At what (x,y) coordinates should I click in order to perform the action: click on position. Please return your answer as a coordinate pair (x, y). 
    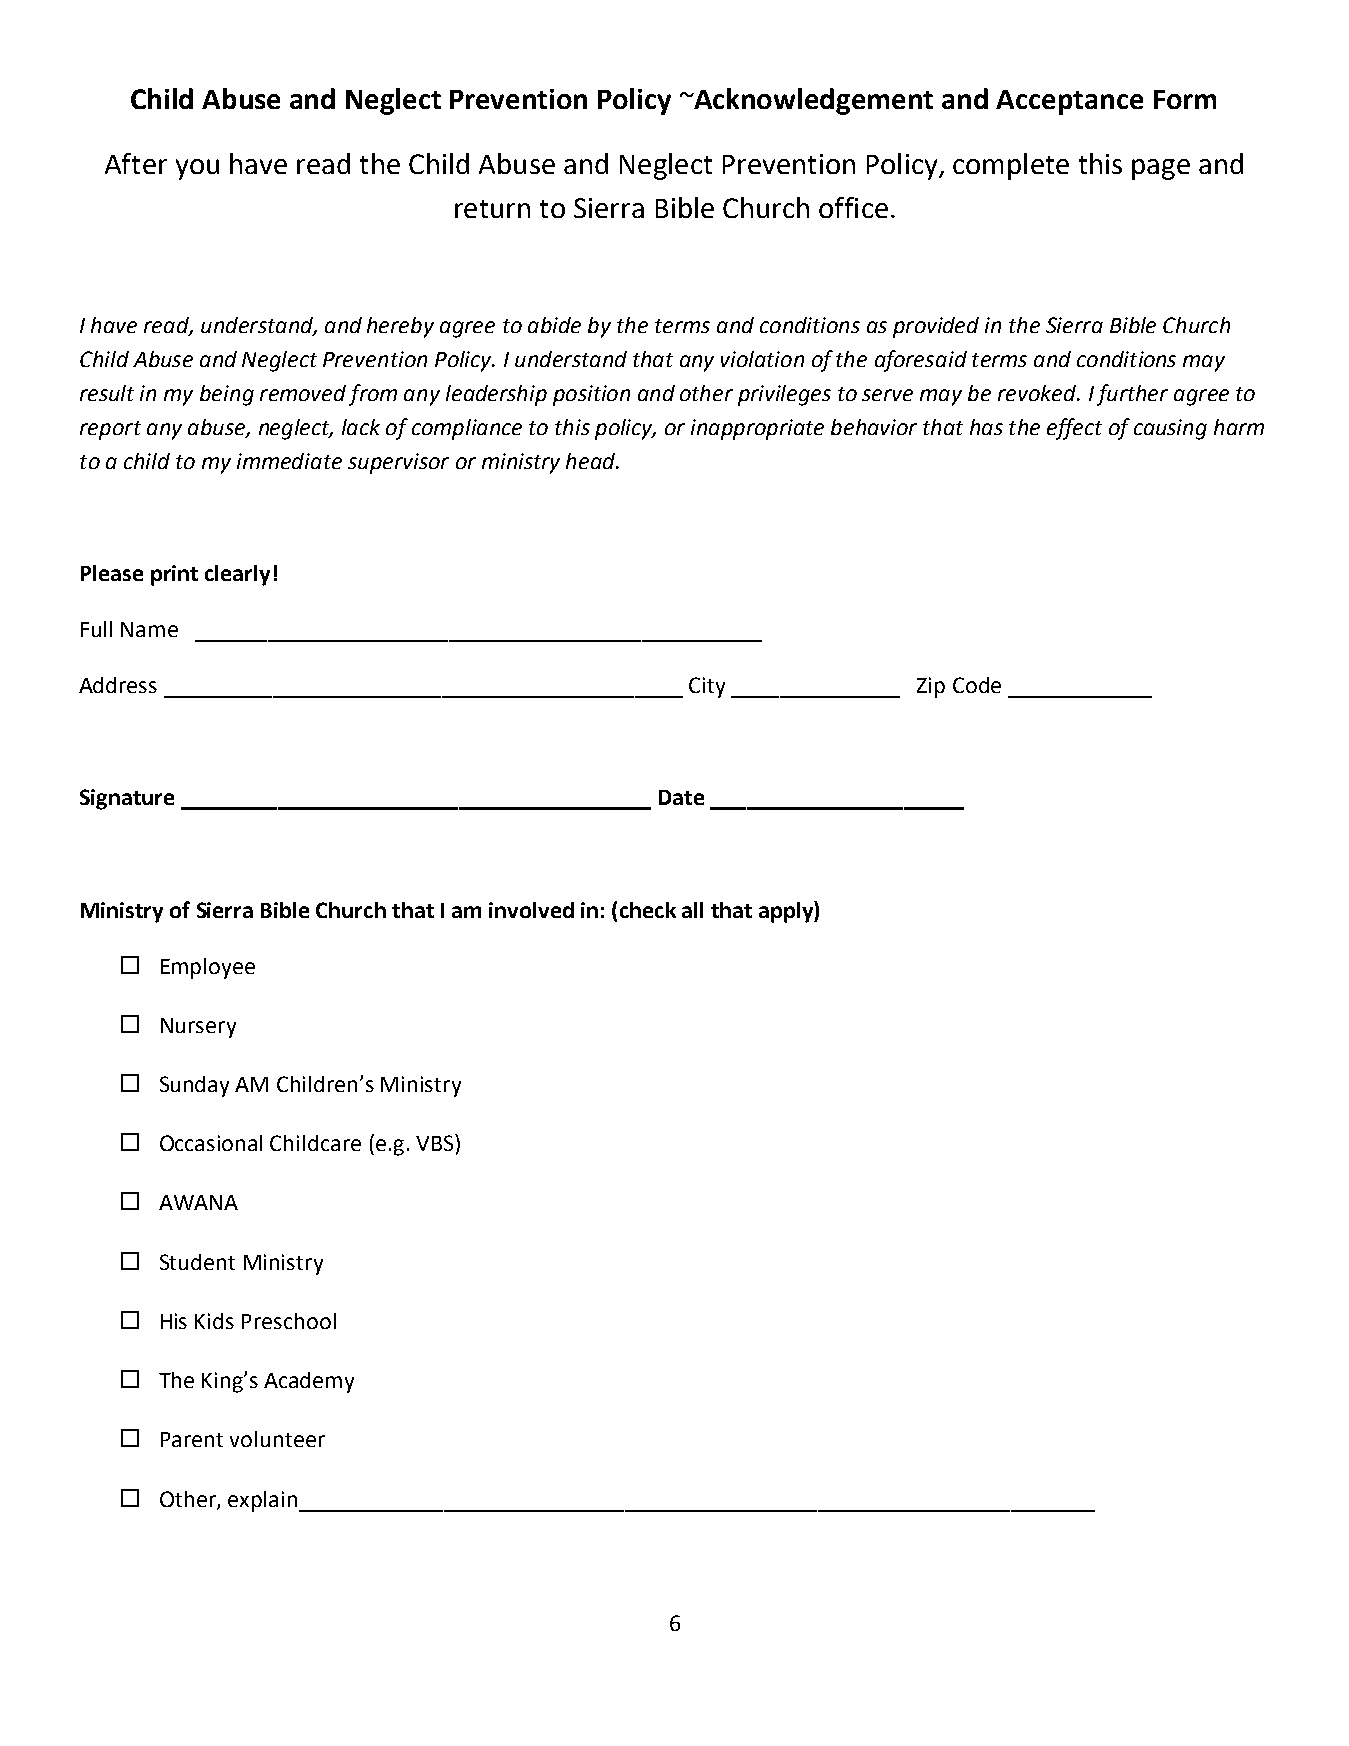
    Looking at the image, I should click on (591, 395).
